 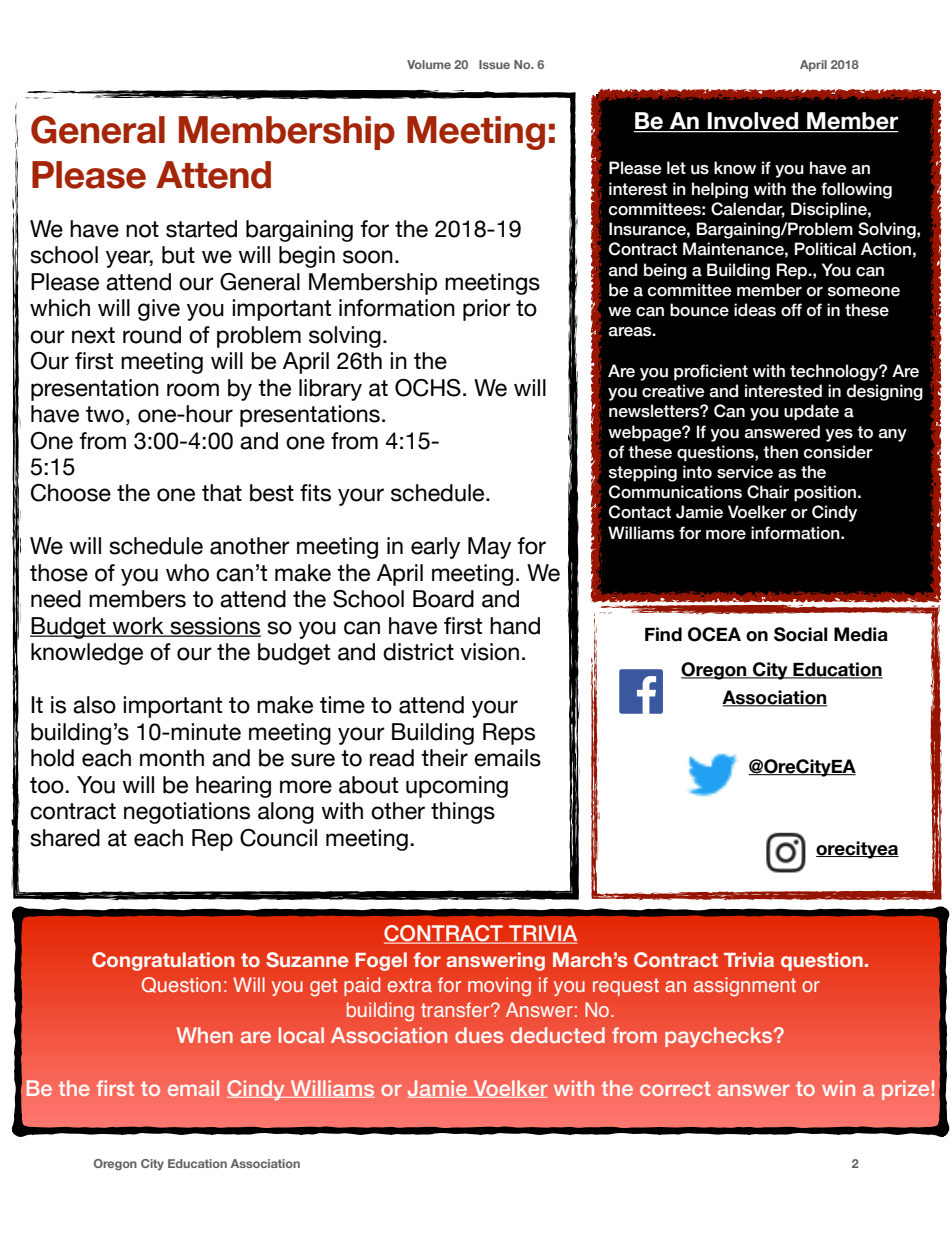 I want to click on month, so click(x=172, y=758).
